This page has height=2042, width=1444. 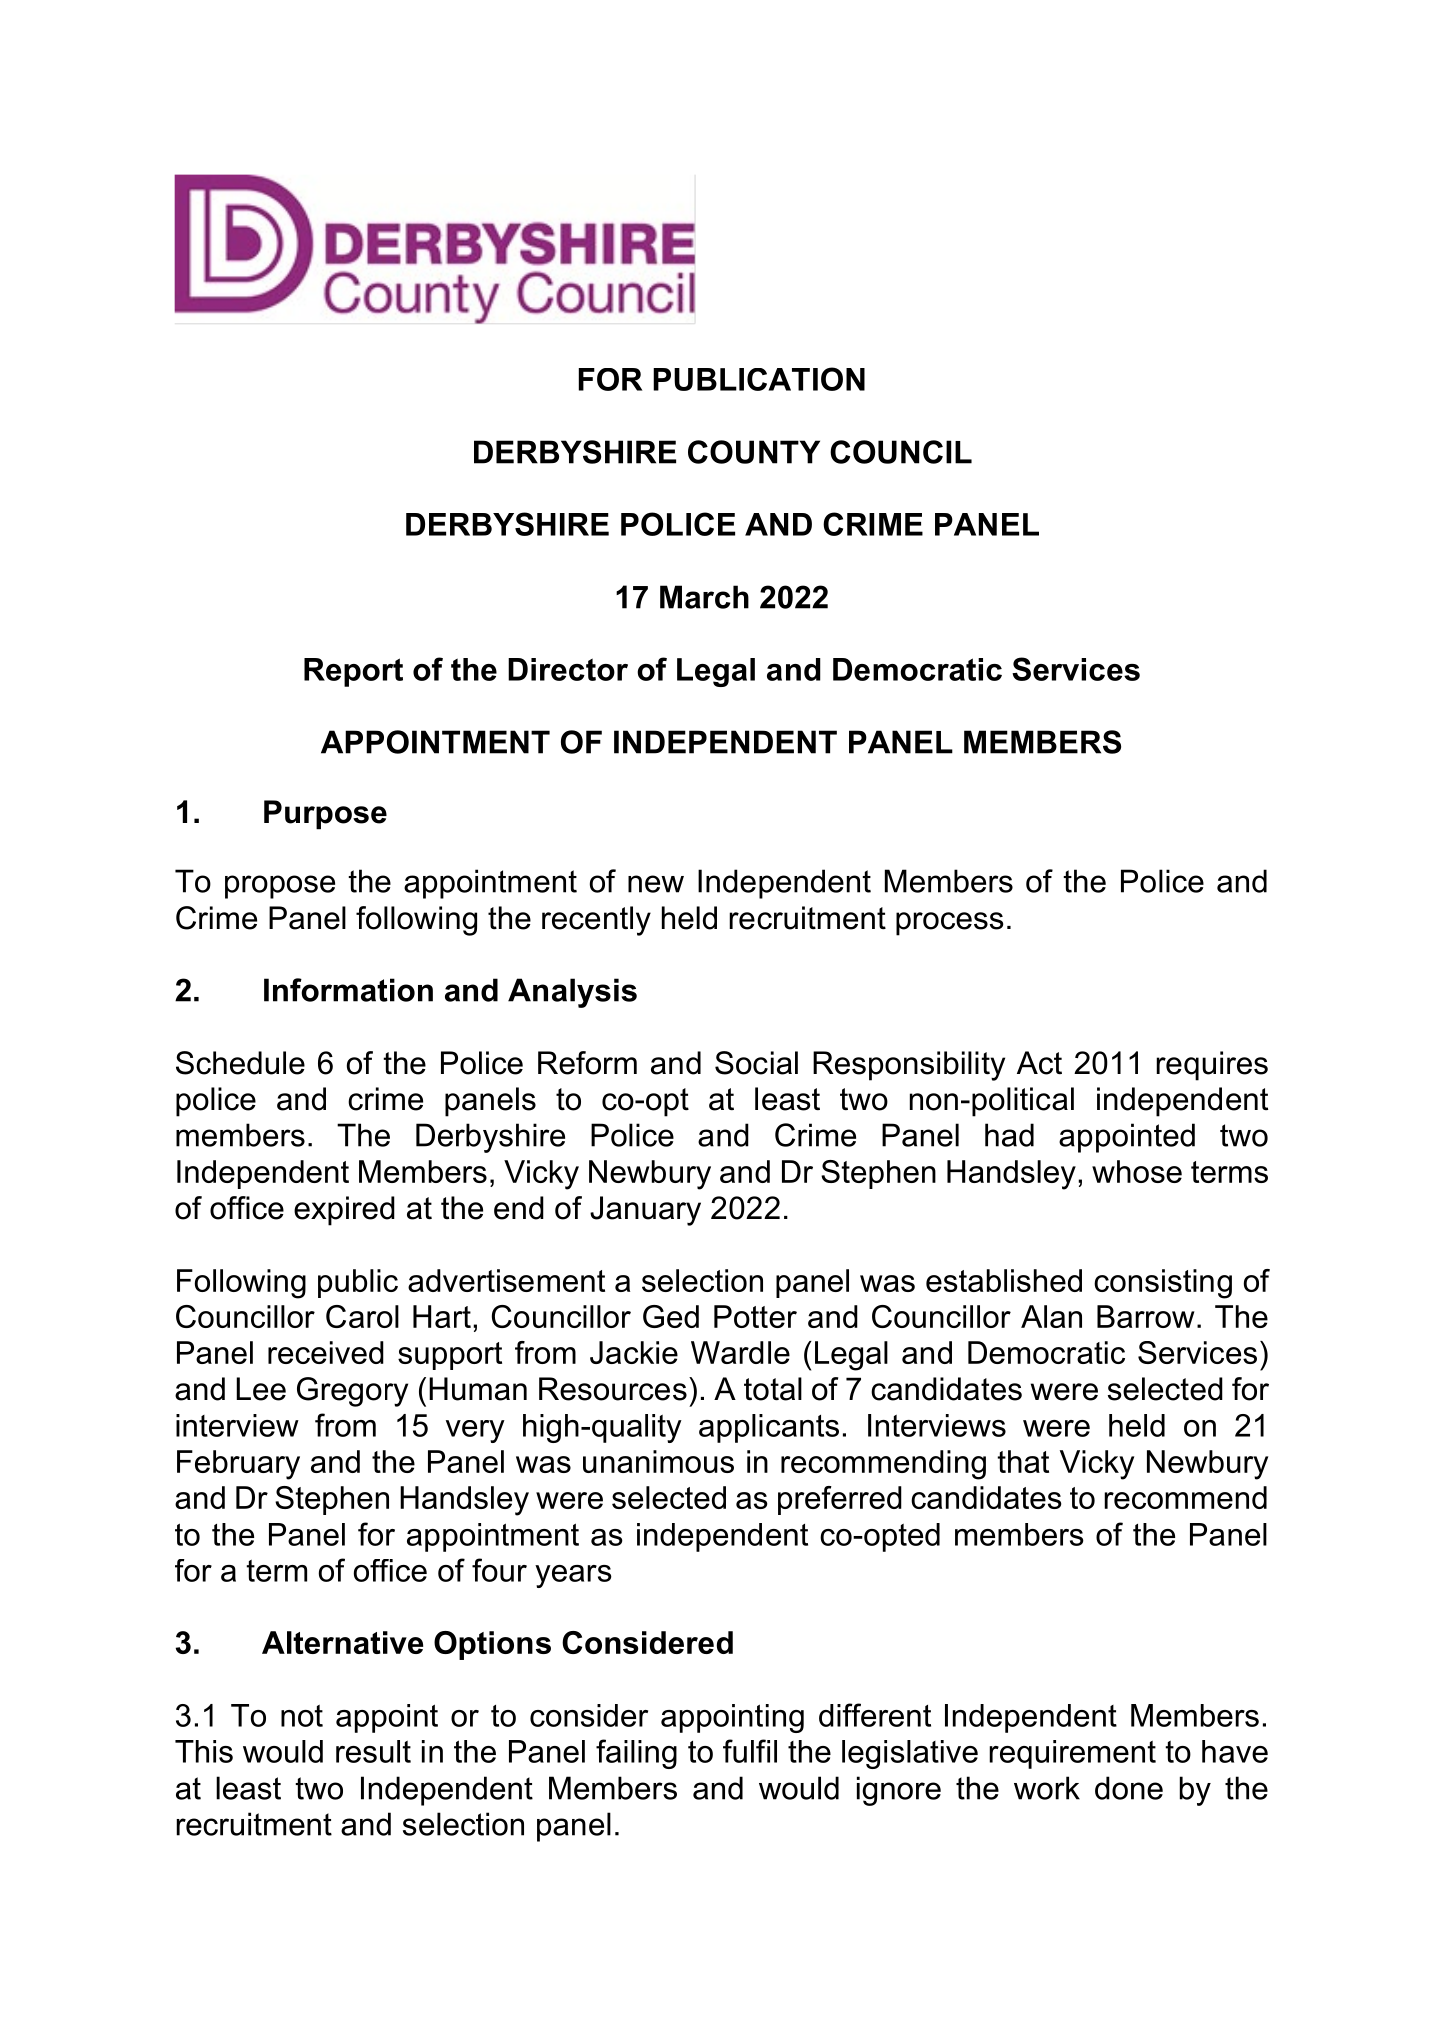 I want to click on process, so click(x=950, y=924).
